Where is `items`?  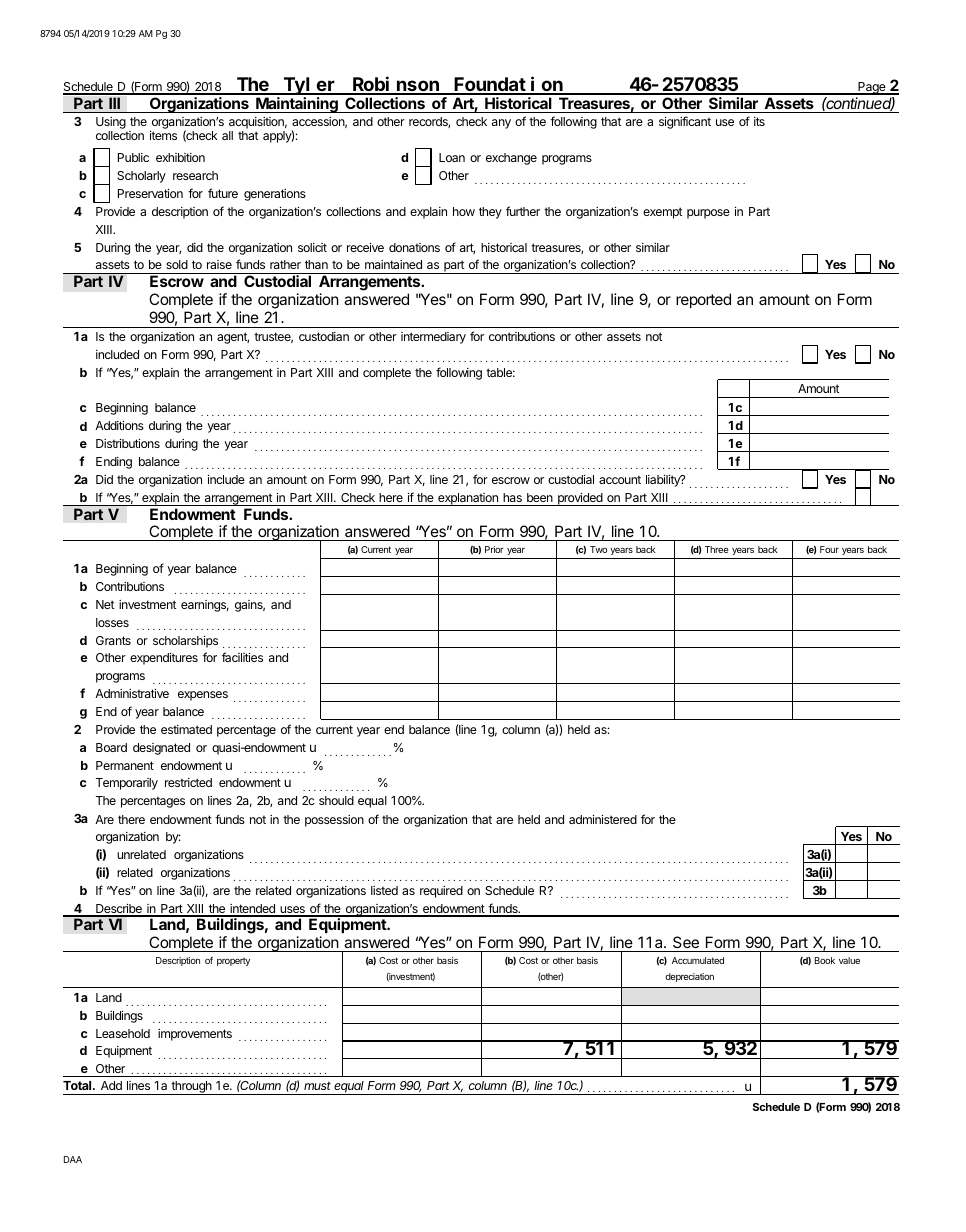 items is located at coordinates (163, 135).
